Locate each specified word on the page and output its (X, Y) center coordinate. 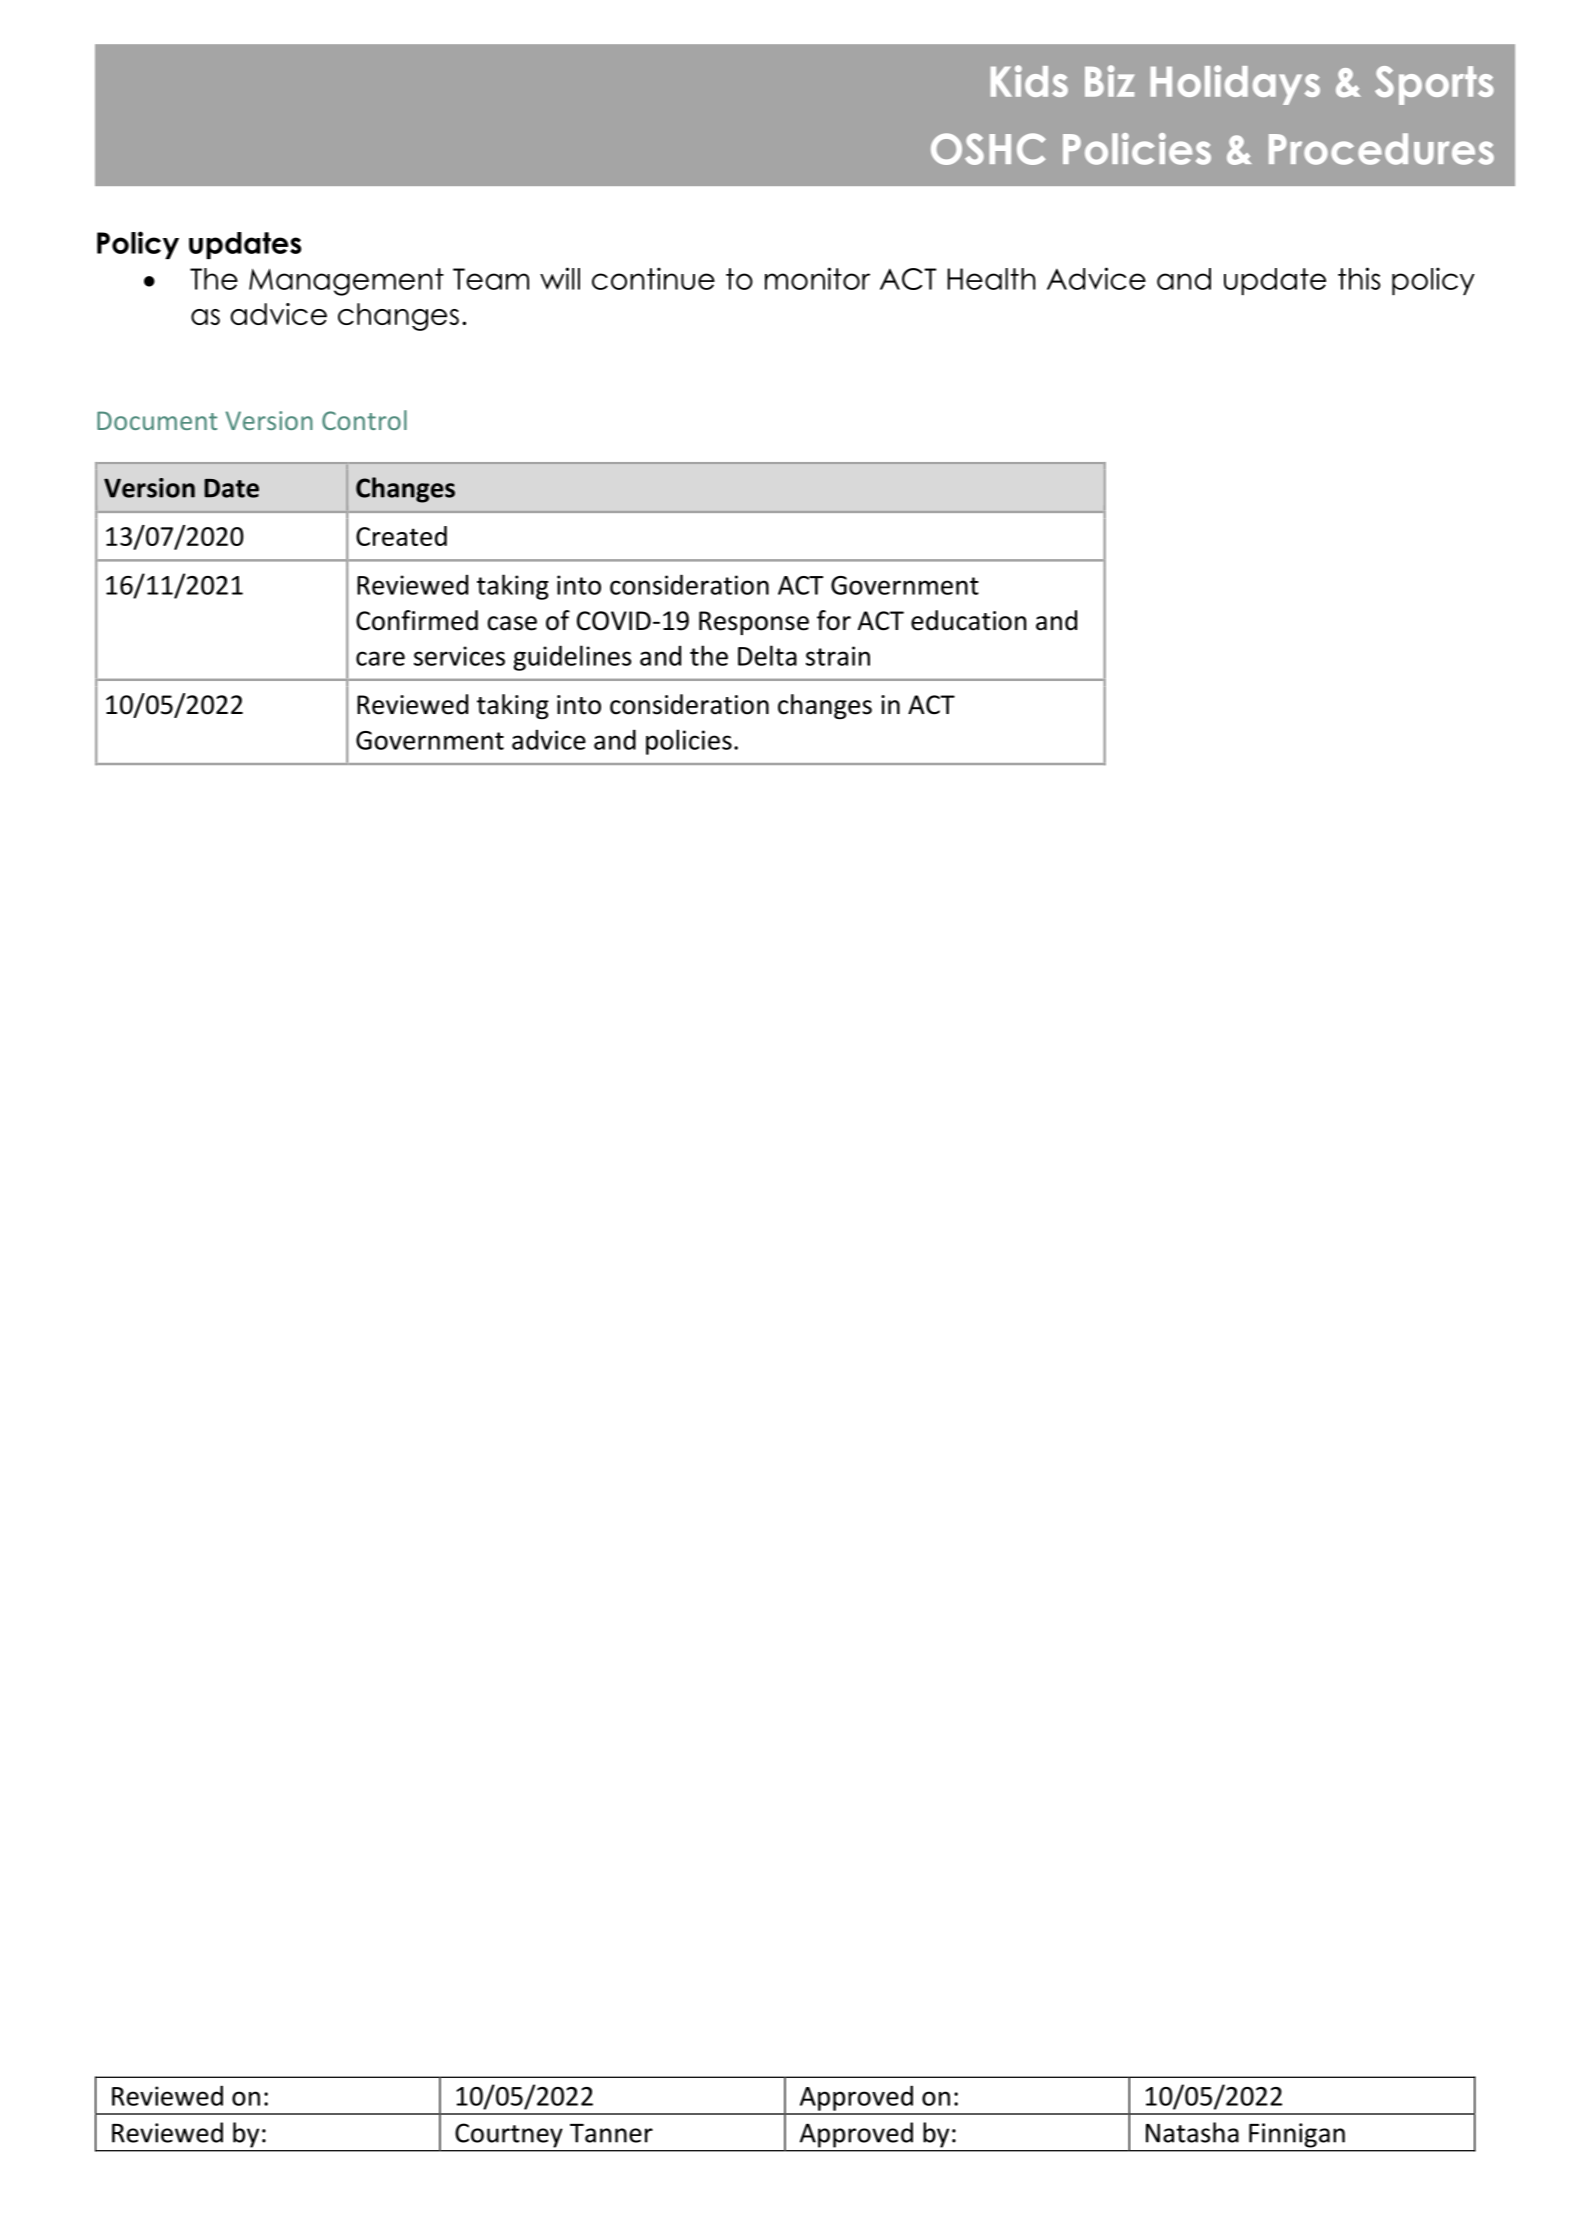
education (968, 620)
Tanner (611, 2133)
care (380, 658)
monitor (817, 278)
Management (346, 282)
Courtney (509, 2136)
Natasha (1192, 2132)
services (459, 656)
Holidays (1235, 85)
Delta (767, 655)
